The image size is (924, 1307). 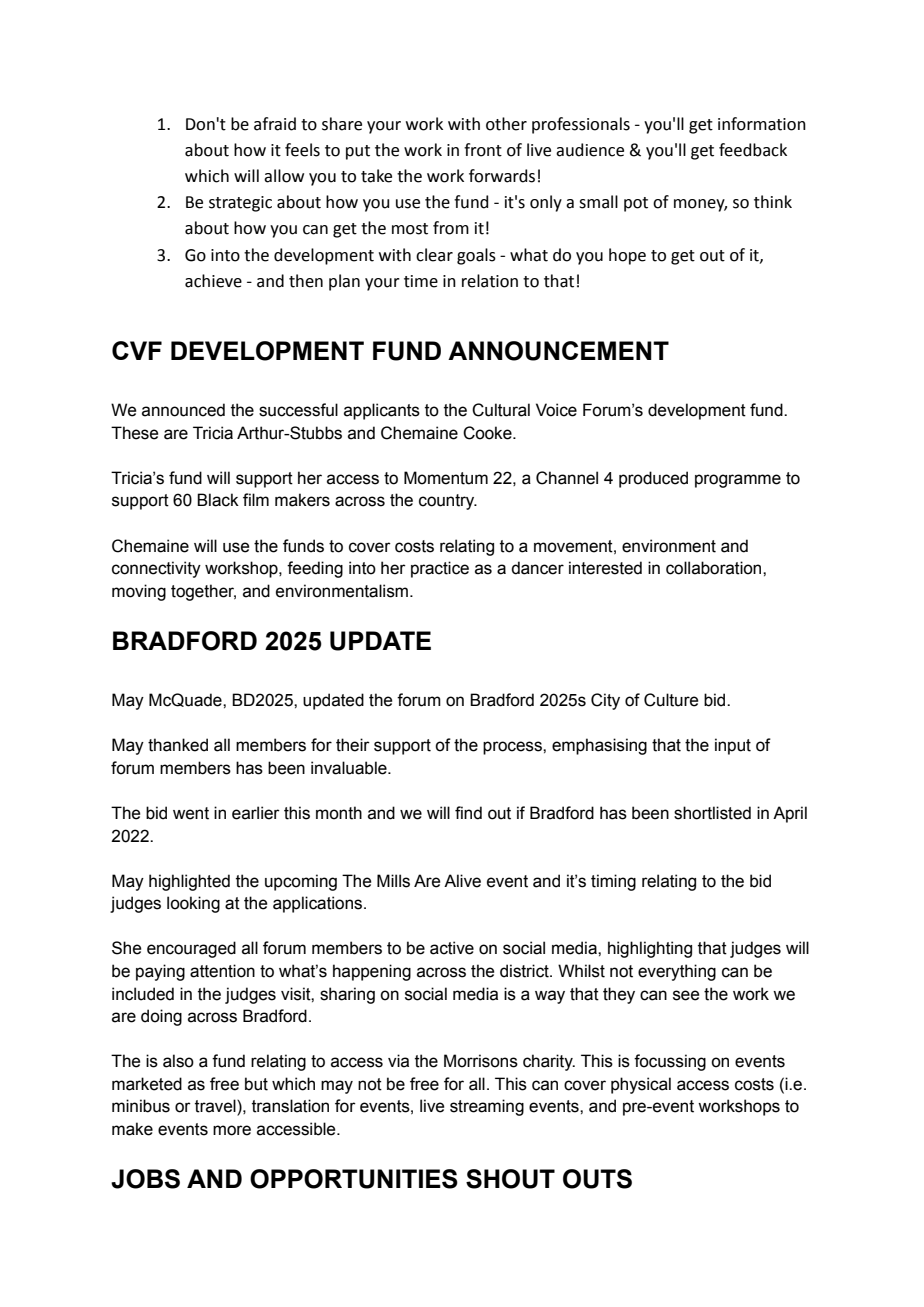 I want to click on Black, so click(x=218, y=500).
